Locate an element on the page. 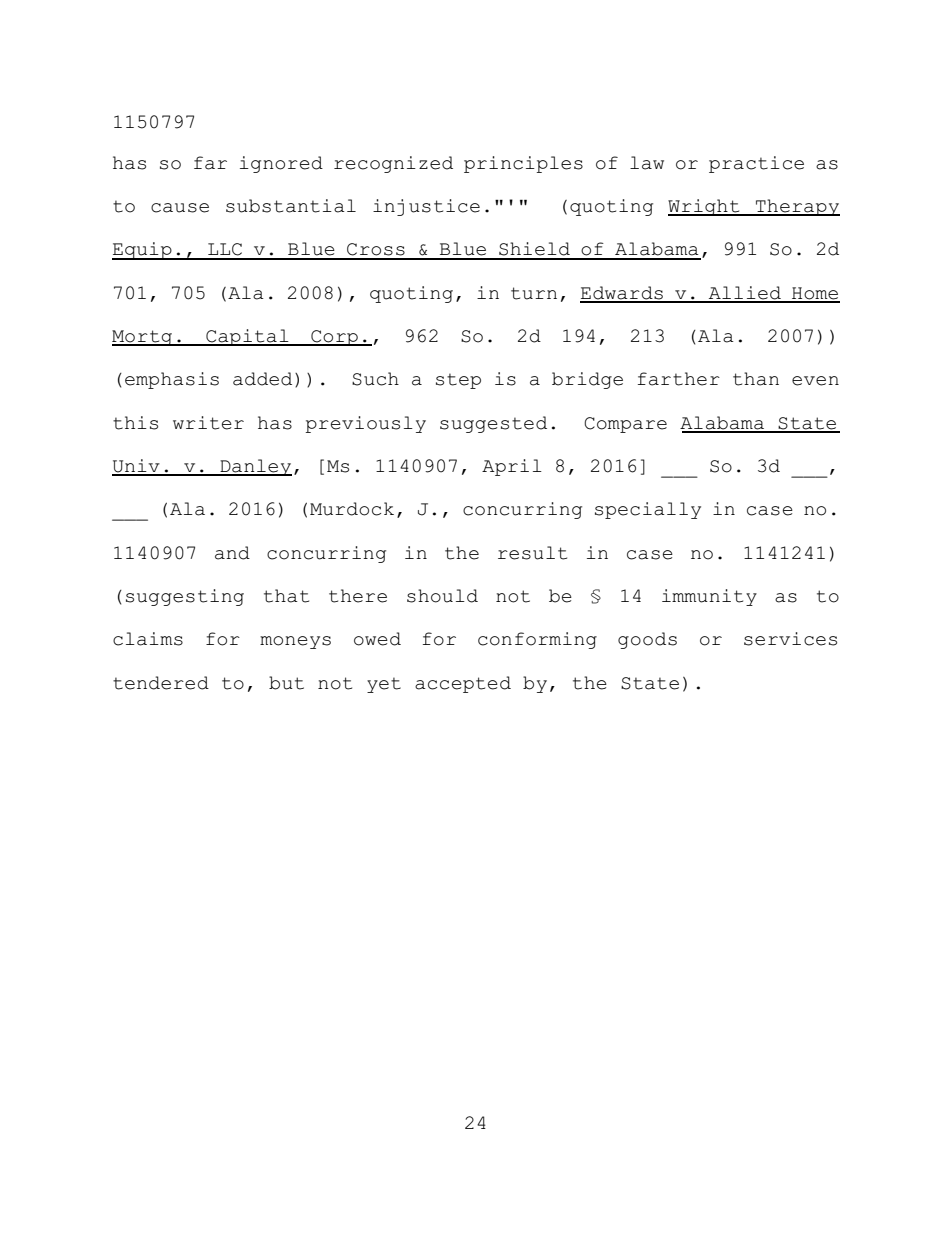 This document has height=1233, width=952. accepted is located at coordinates (463, 684).
